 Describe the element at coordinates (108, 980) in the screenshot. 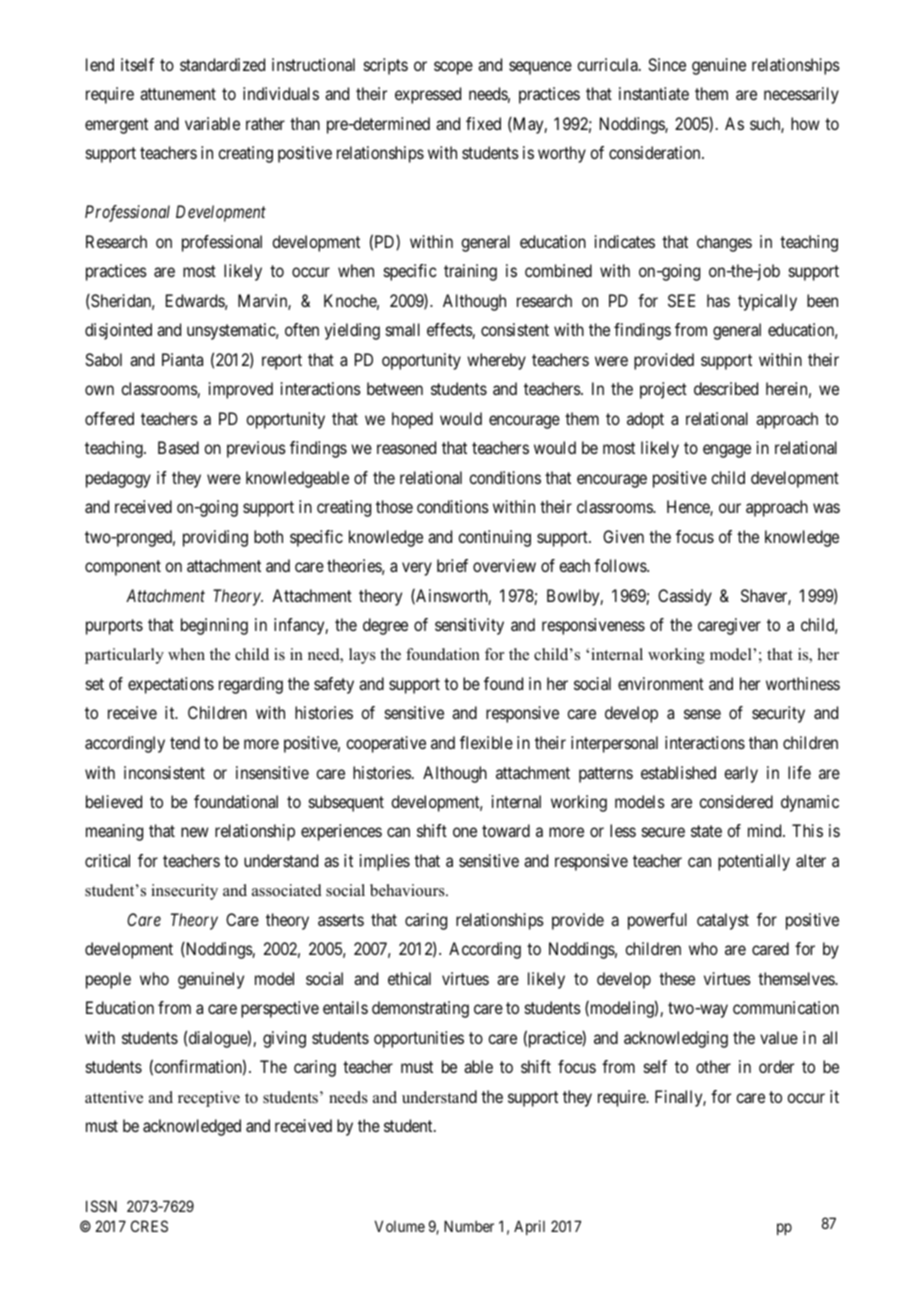

I see `people` at that location.
